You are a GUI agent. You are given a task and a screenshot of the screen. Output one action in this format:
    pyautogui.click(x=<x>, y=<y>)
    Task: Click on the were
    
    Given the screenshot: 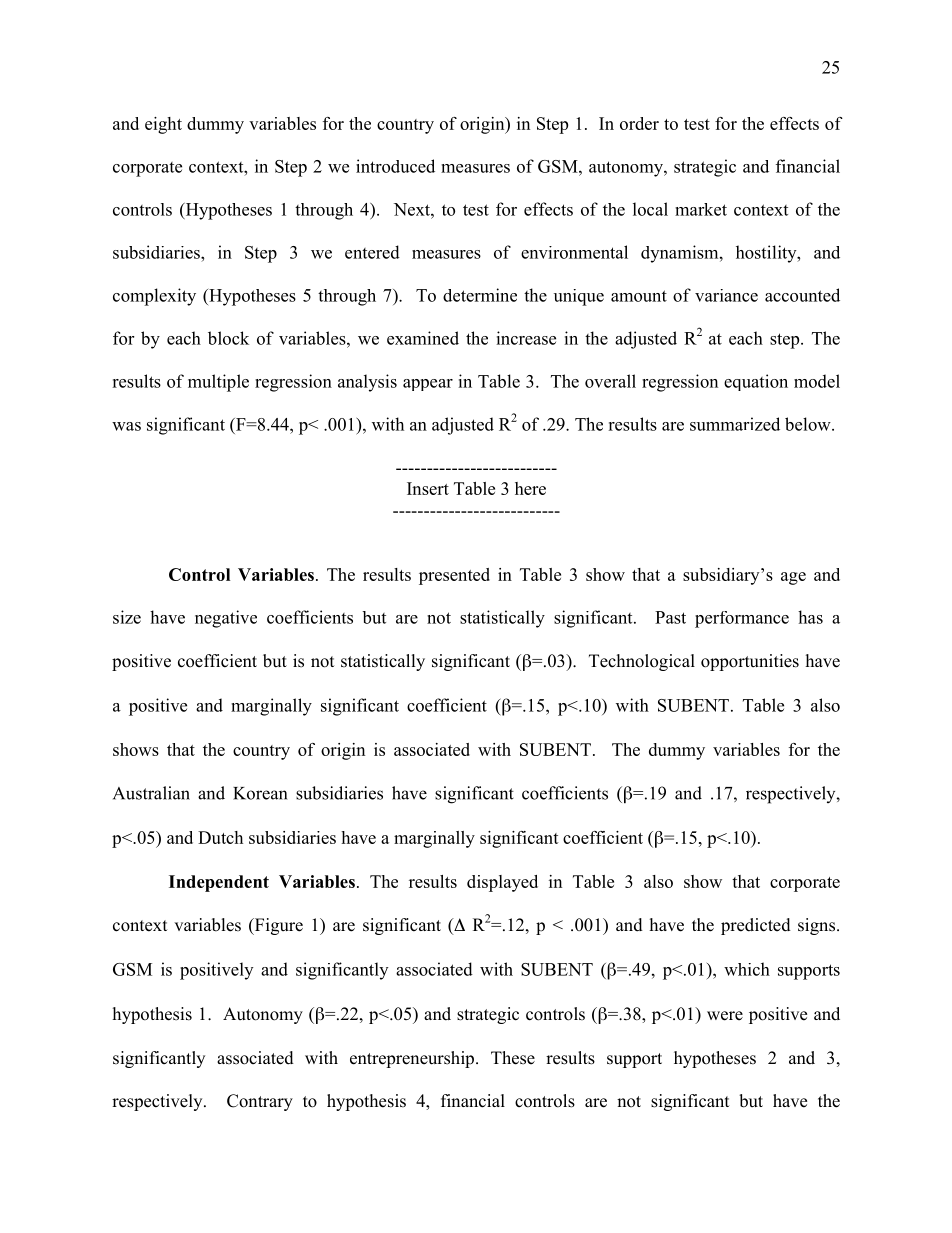 What is the action you would take?
    pyautogui.click(x=725, y=1016)
